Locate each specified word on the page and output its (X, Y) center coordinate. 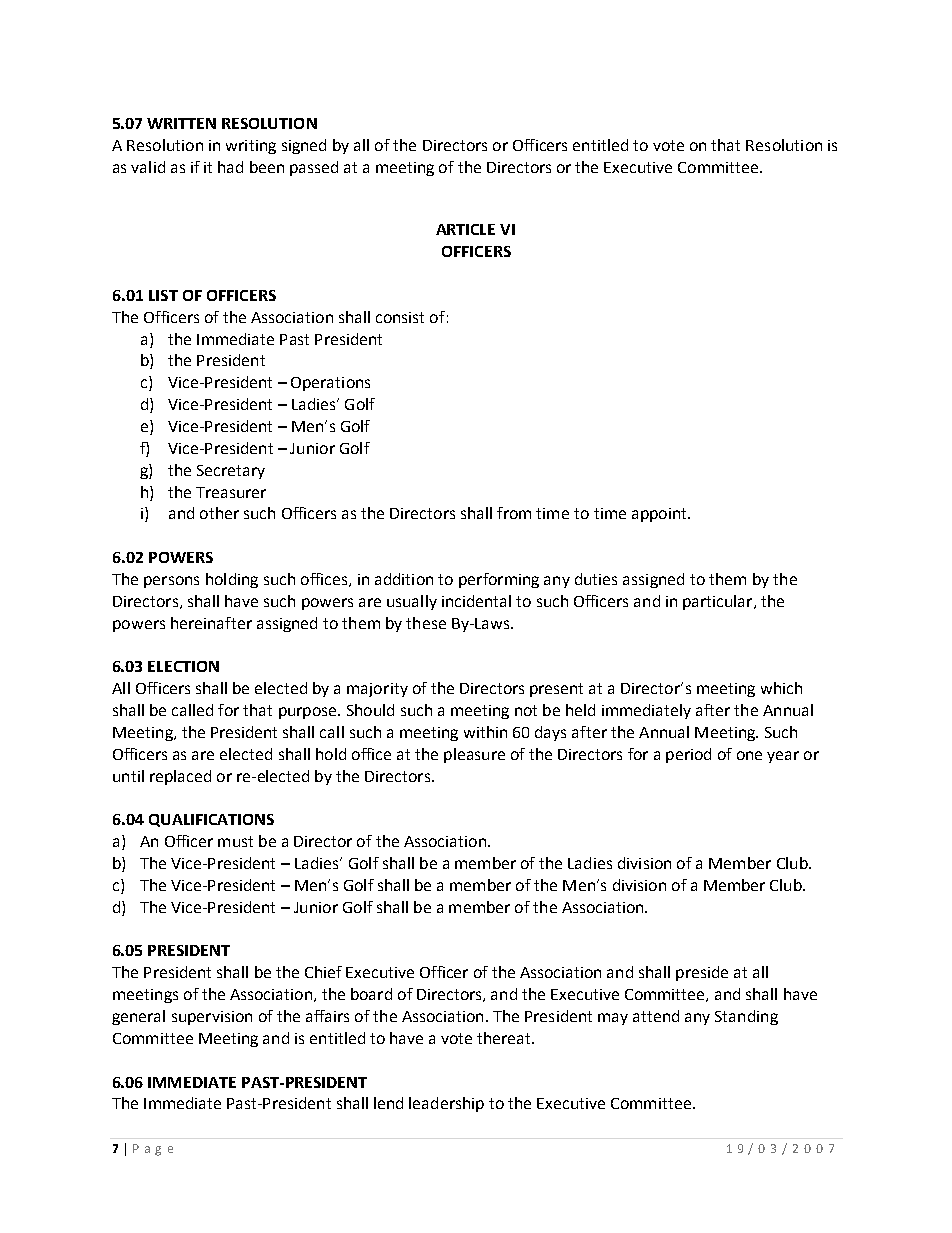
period (688, 755)
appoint (660, 515)
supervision (212, 1018)
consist (400, 317)
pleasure (474, 755)
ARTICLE (465, 229)
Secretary (231, 472)
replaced (180, 777)
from (514, 513)
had (230, 167)
